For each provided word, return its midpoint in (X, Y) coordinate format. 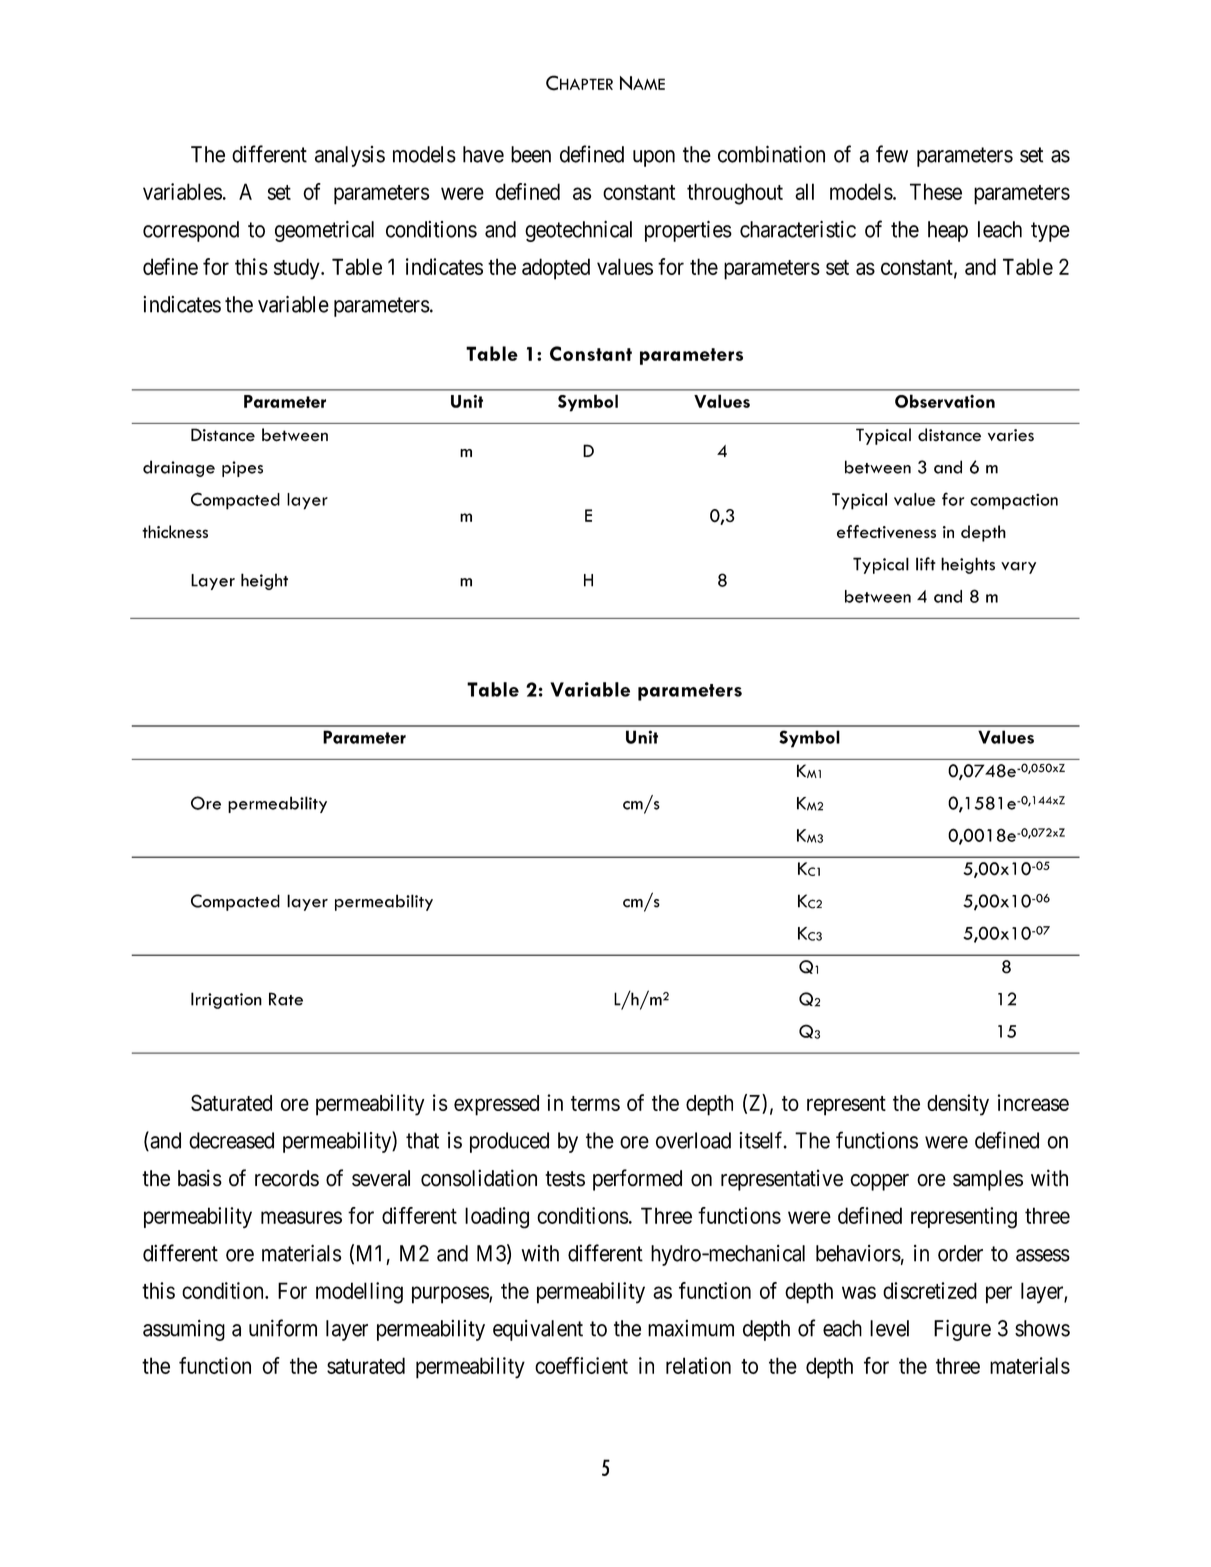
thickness (175, 531)
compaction (1014, 501)
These (936, 191)
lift (926, 564)
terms (595, 1103)
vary (1018, 568)
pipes (242, 469)
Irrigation (226, 1000)
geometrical (324, 231)
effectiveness (886, 531)
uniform (283, 1328)
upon (654, 158)
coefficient (581, 1365)
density (958, 1105)
